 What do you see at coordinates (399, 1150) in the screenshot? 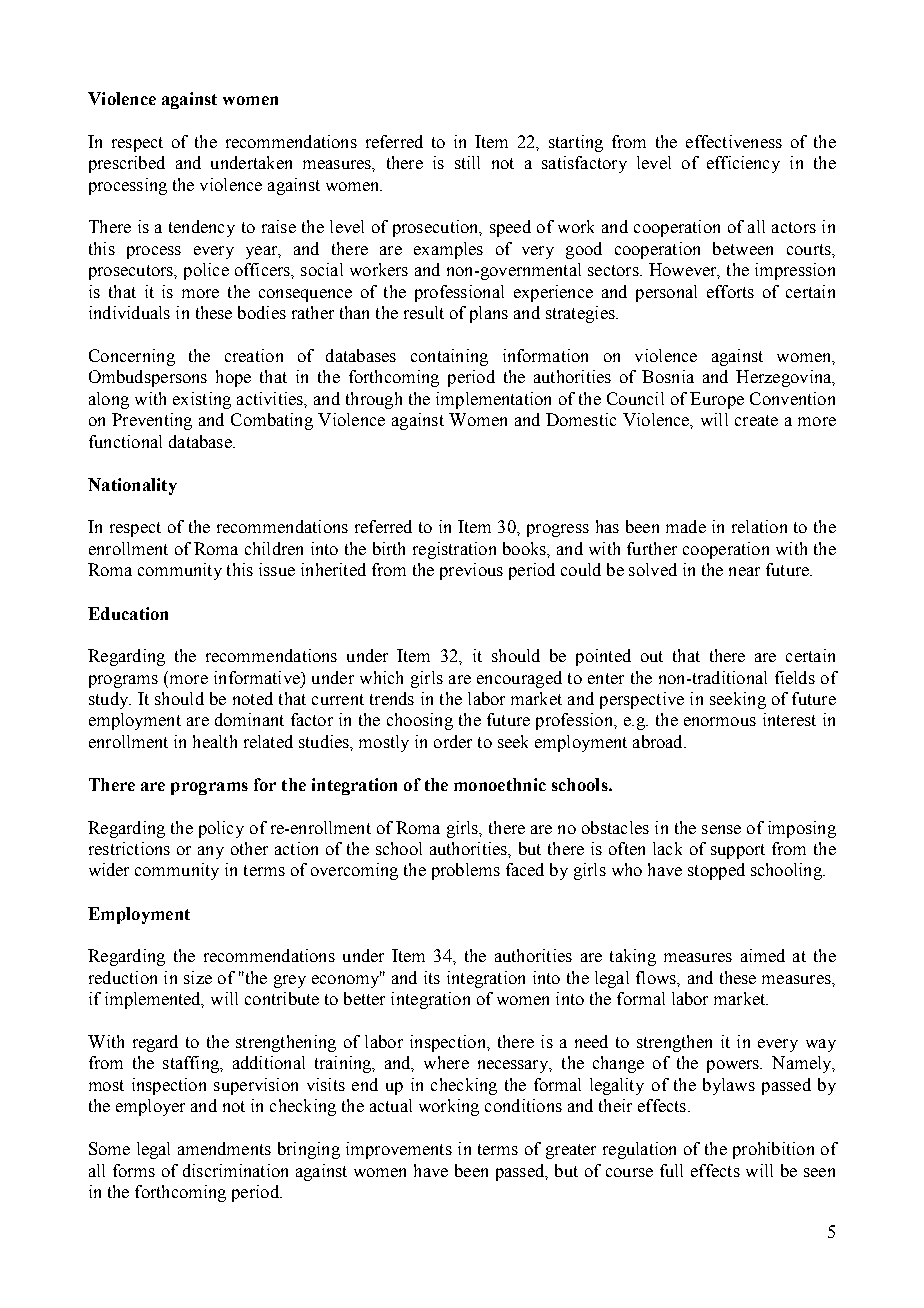
I see `improvements` at bounding box center [399, 1150].
